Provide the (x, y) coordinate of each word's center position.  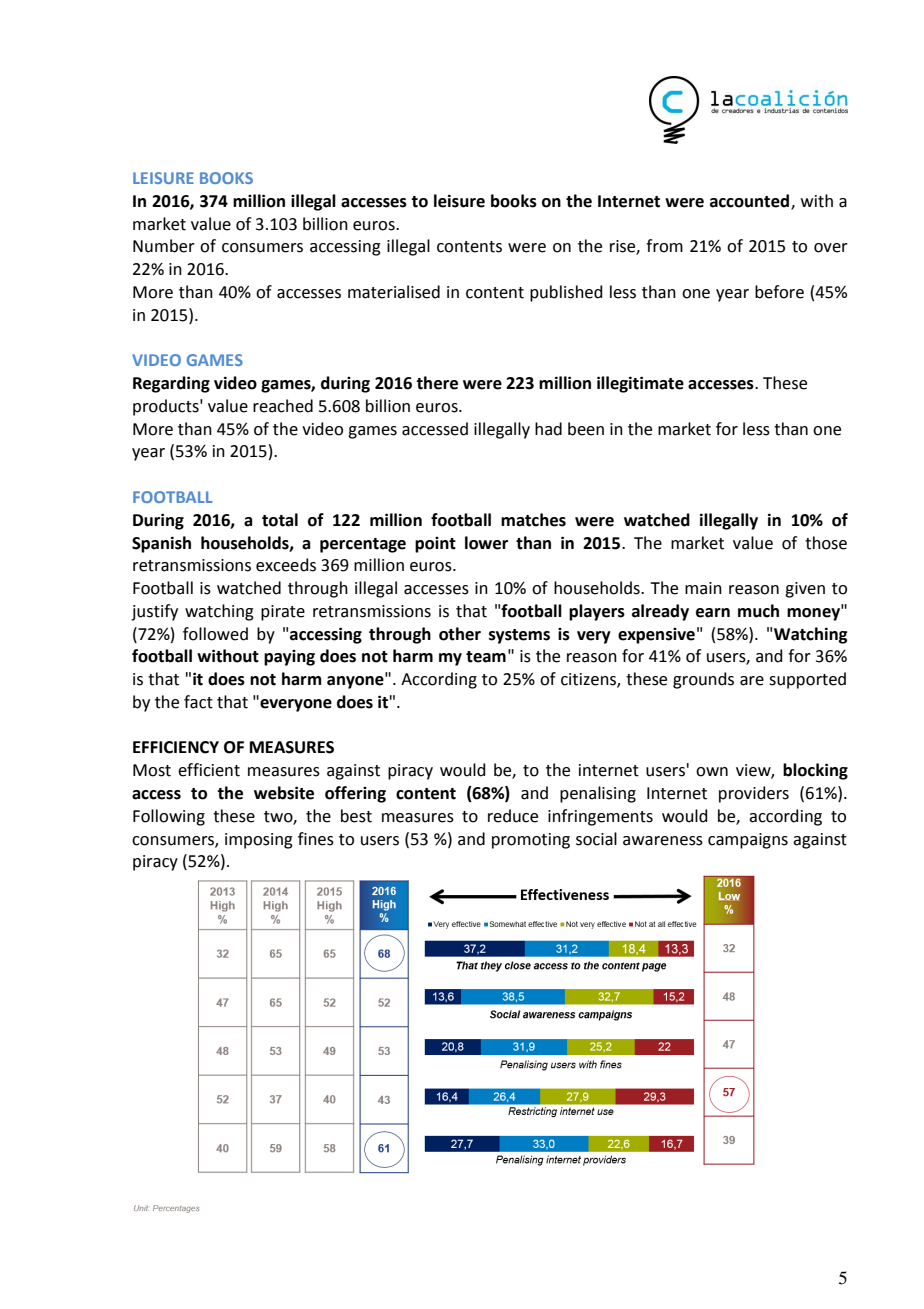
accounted (749, 201)
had (548, 429)
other (460, 634)
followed (215, 634)
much (758, 611)
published (566, 293)
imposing (259, 841)
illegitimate (640, 384)
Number (164, 246)
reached (283, 406)
